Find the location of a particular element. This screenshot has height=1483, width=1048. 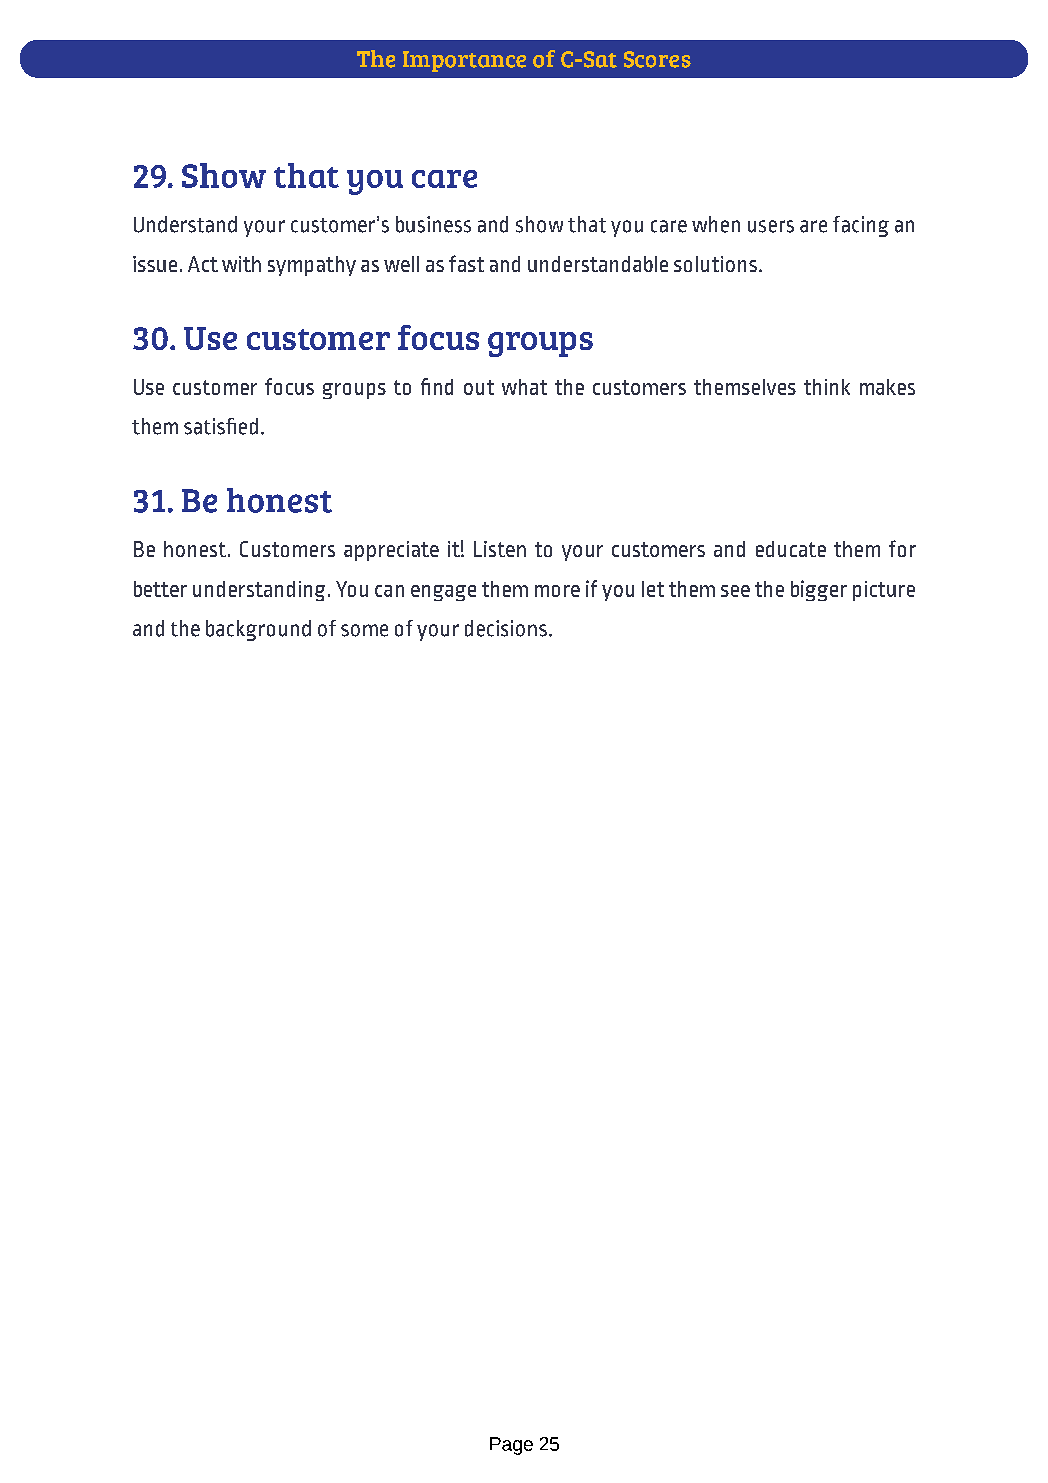

background is located at coordinates (258, 630).
